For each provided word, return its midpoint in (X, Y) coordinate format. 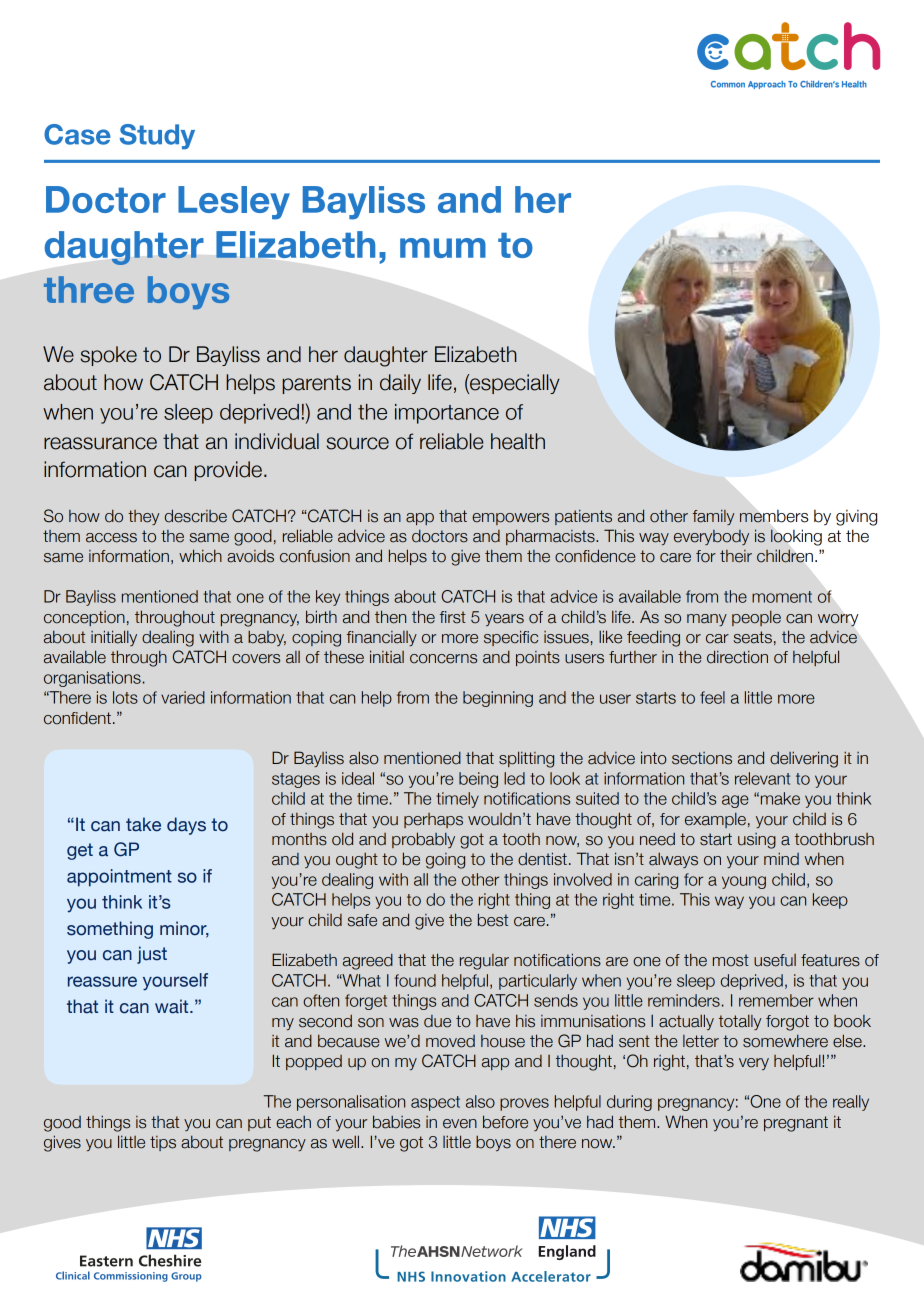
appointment (119, 878)
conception (84, 618)
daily (400, 384)
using (757, 841)
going (445, 861)
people (756, 618)
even (460, 1124)
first (453, 617)
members (773, 516)
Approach (767, 85)
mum (443, 248)
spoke (109, 356)
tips (163, 1143)
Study (157, 137)
